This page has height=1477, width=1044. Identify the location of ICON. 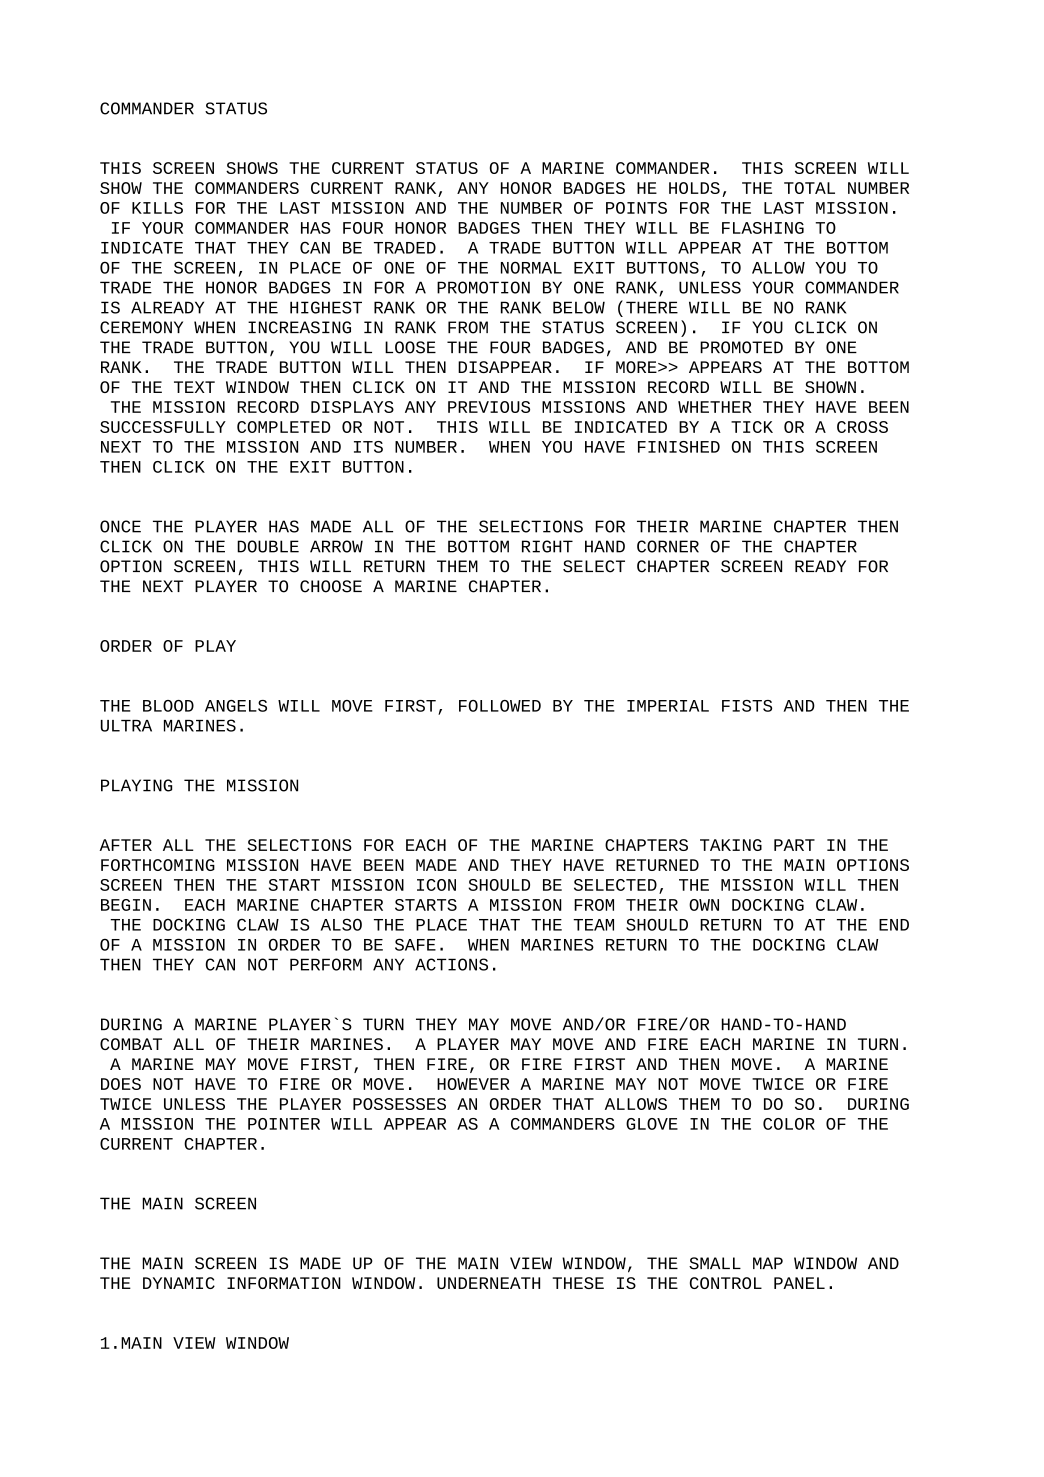
(436, 885).
